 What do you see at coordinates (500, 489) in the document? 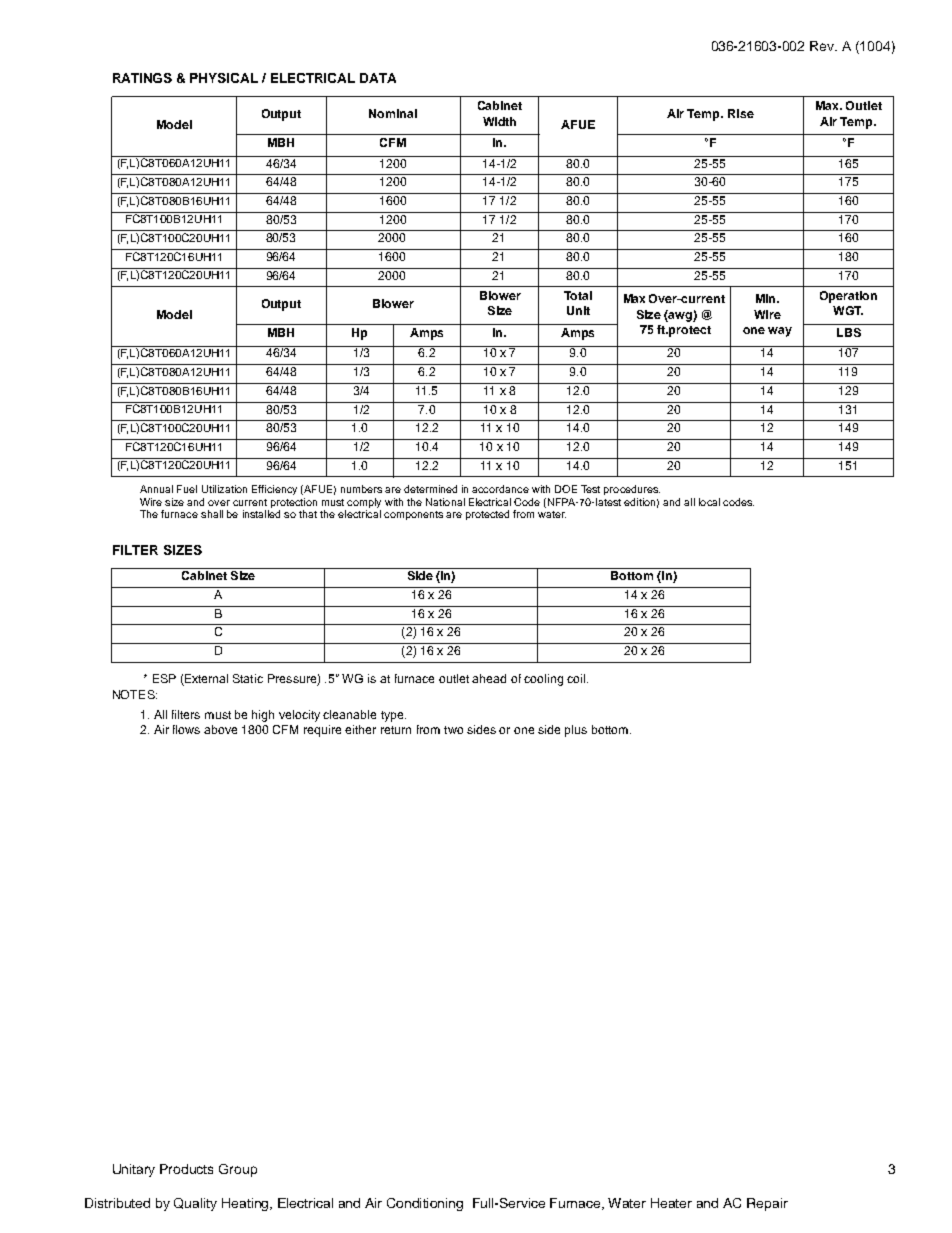
I see `accordance` at bounding box center [500, 489].
